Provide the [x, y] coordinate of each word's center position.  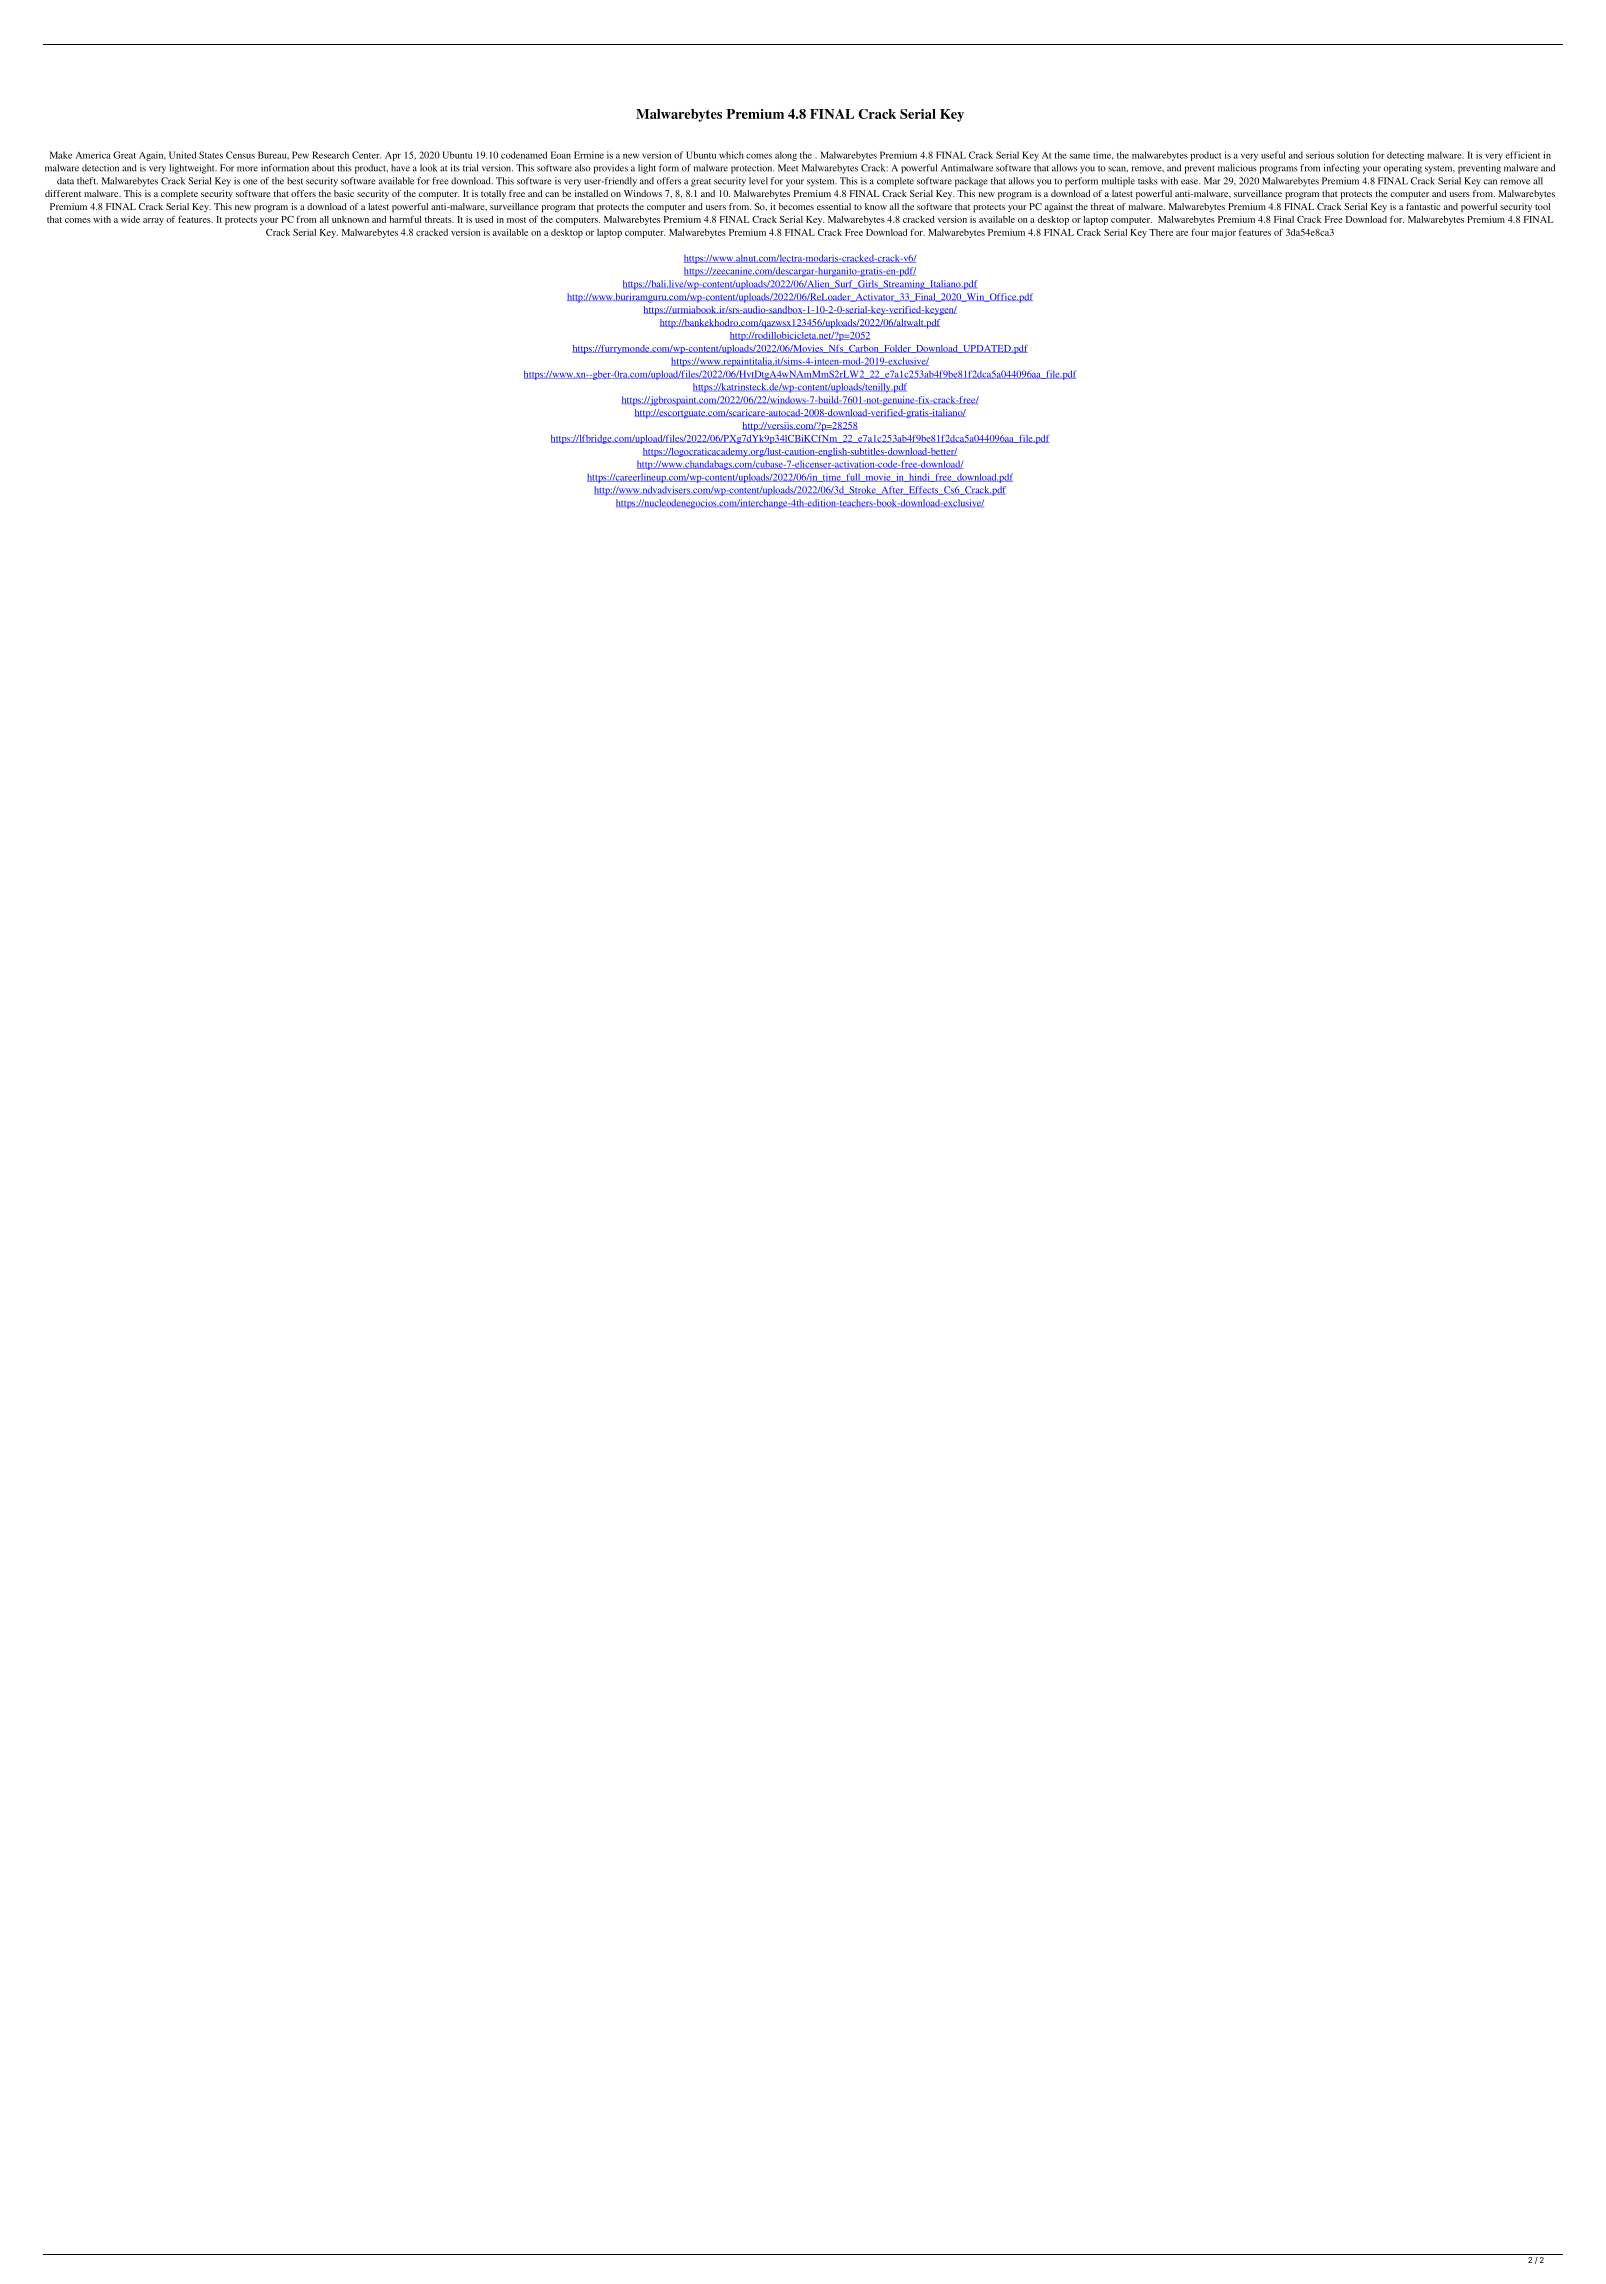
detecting [1405, 156]
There [1161, 232]
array [153, 221]
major [1224, 233]
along [786, 156]
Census [240, 155]
